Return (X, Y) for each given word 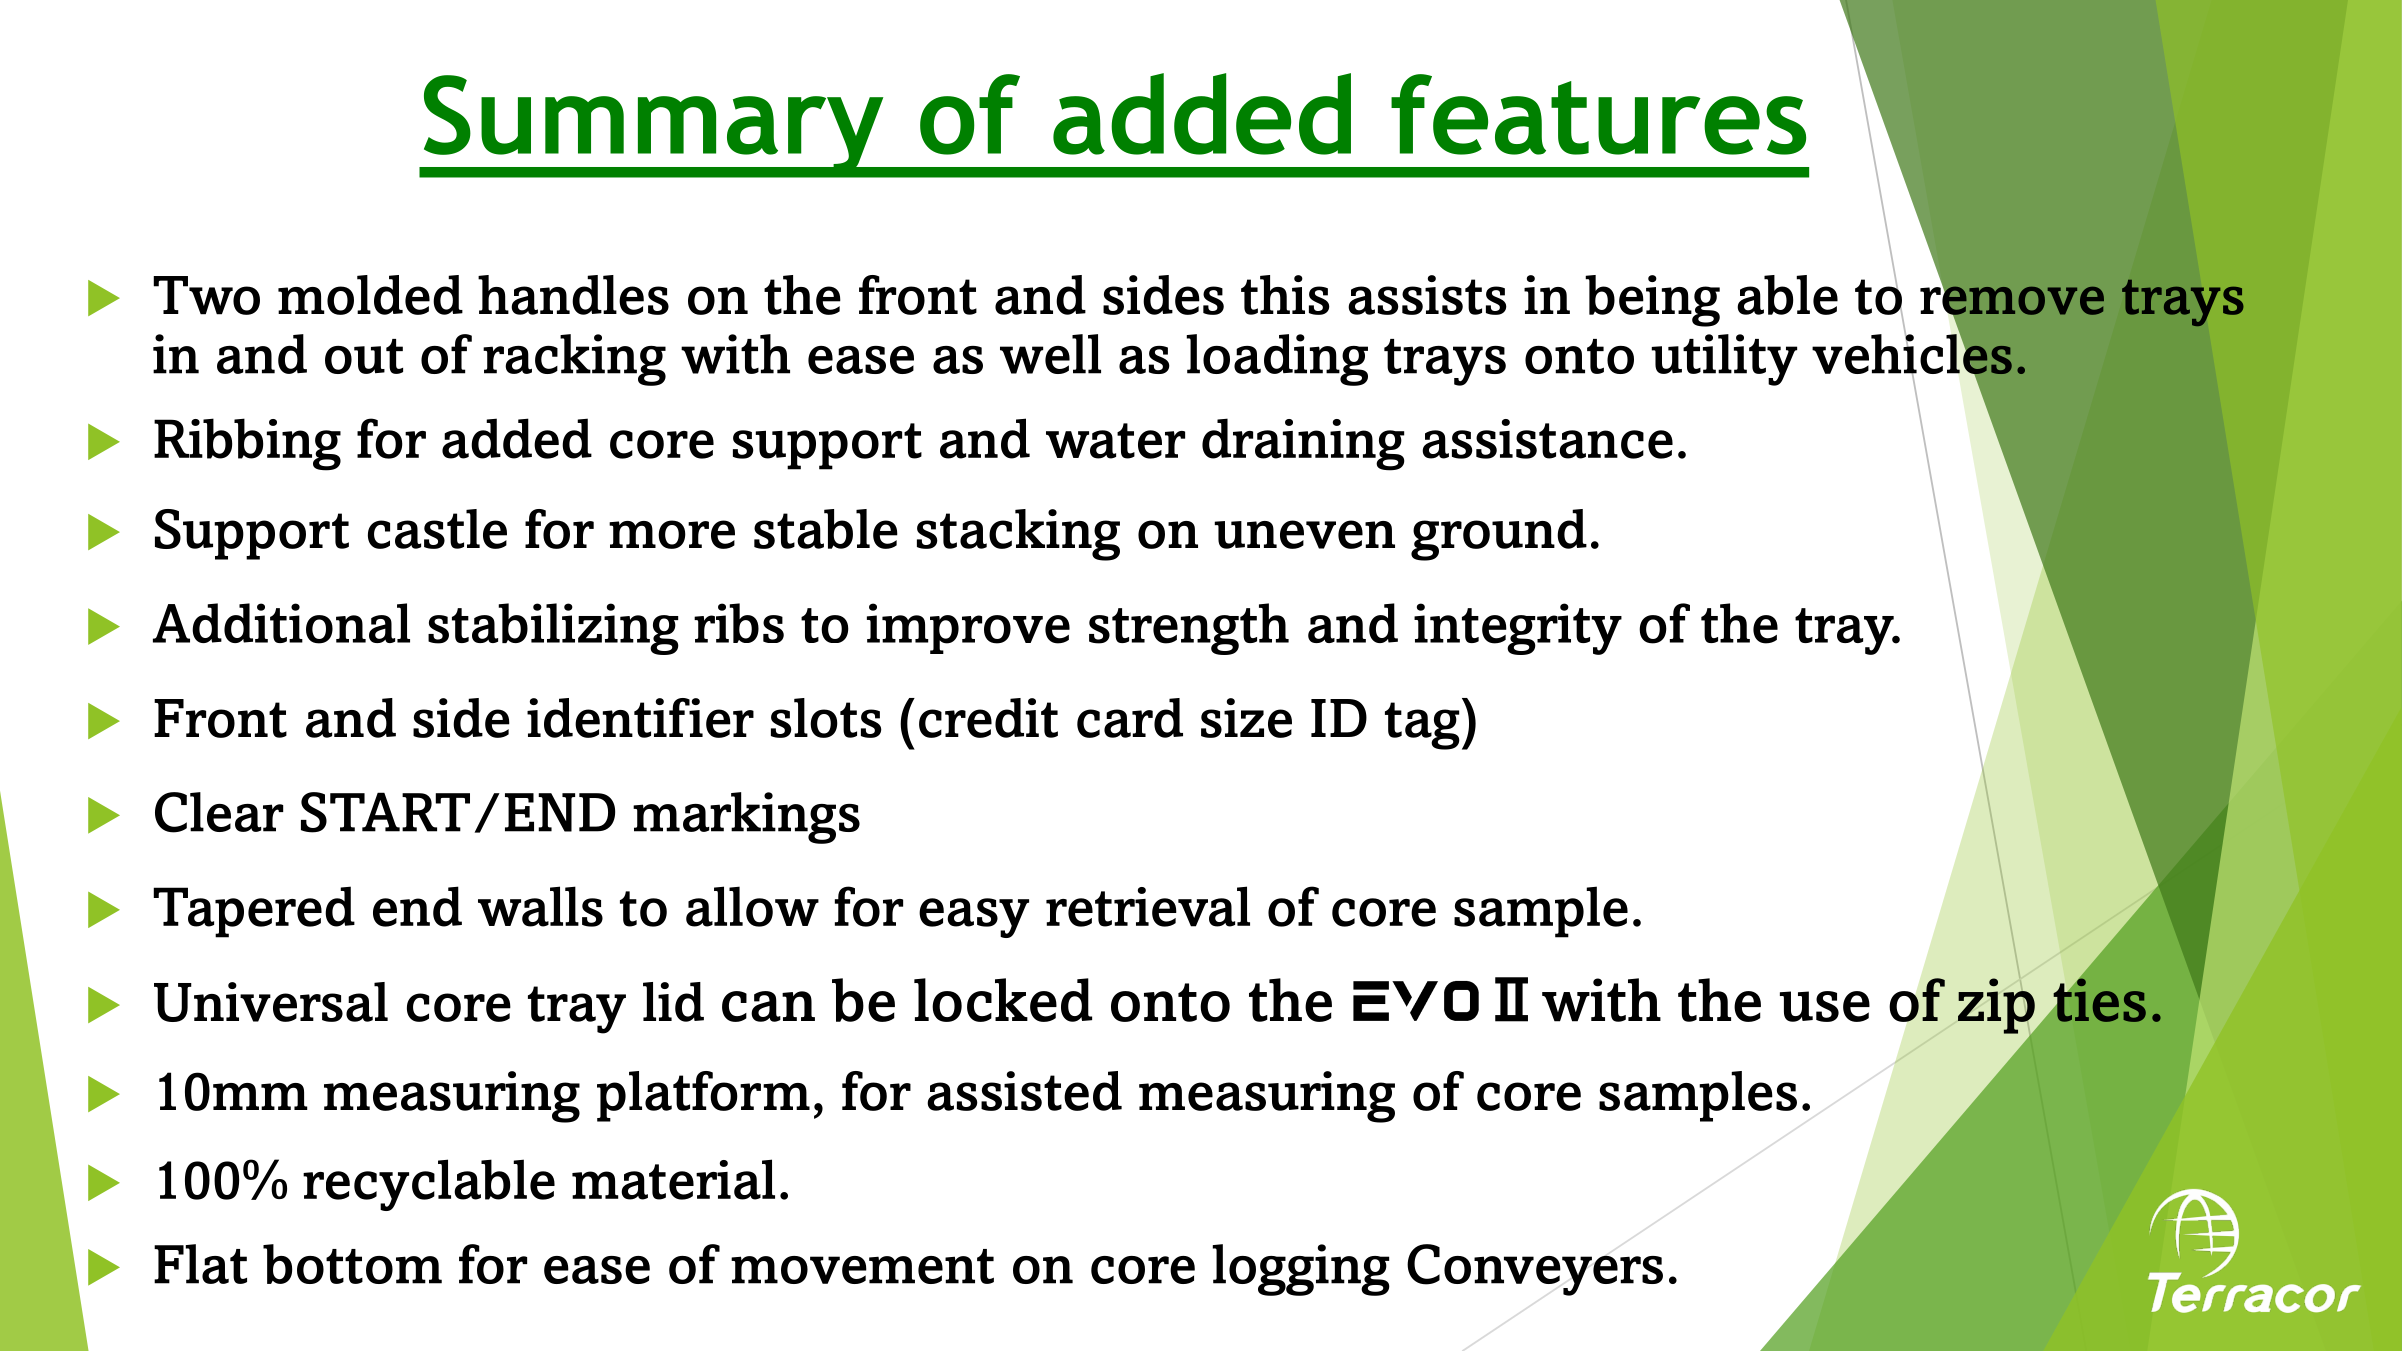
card (1130, 718)
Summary (653, 126)
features (1598, 114)
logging (1301, 1270)
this (1285, 295)
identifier (640, 718)
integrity (1518, 629)
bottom (352, 1264)
